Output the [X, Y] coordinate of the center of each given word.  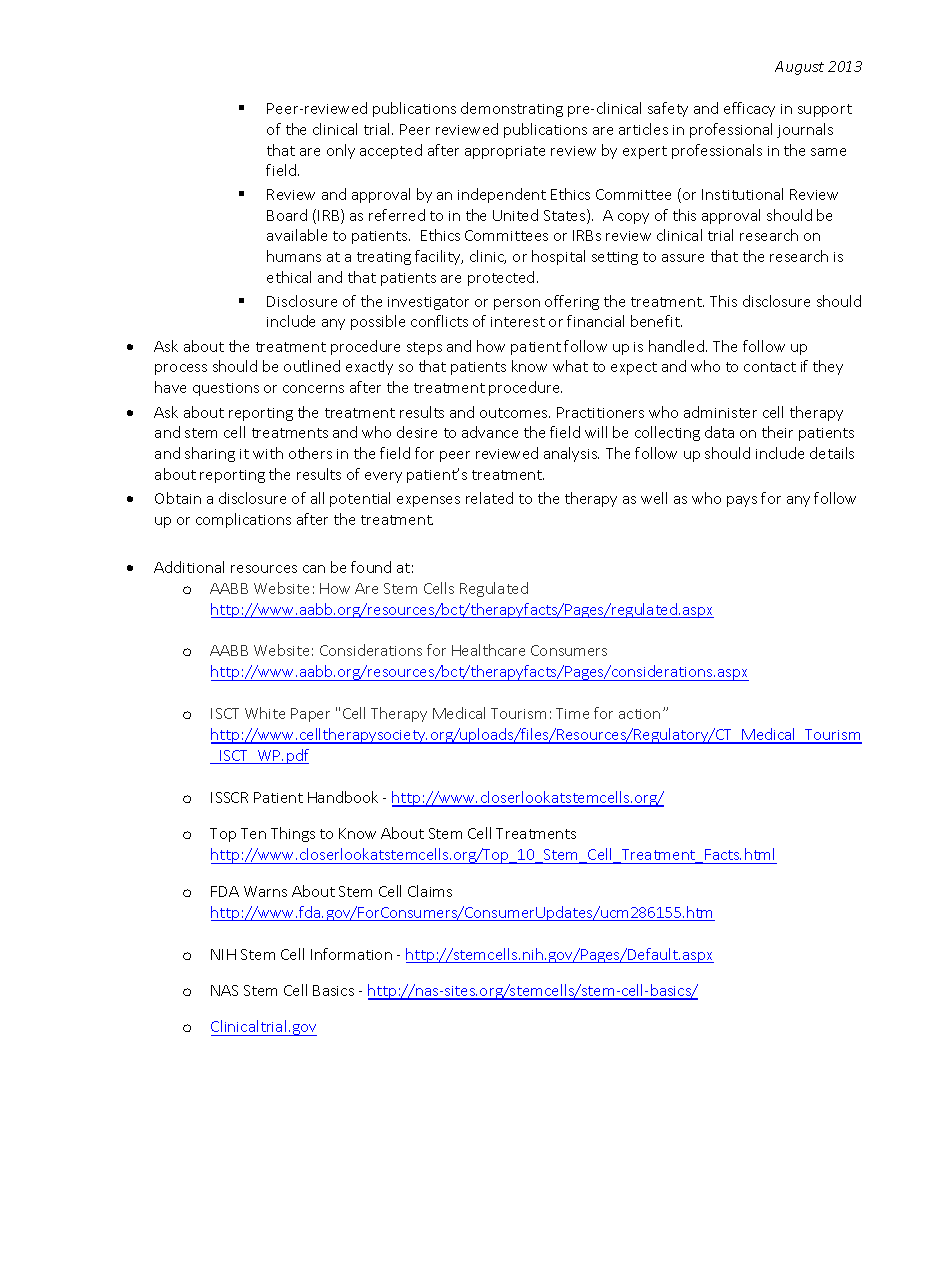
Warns [265, 891]
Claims [430, 891]
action [639, 714]
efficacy [749, 109]
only [341, 151]
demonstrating [512, 109]
